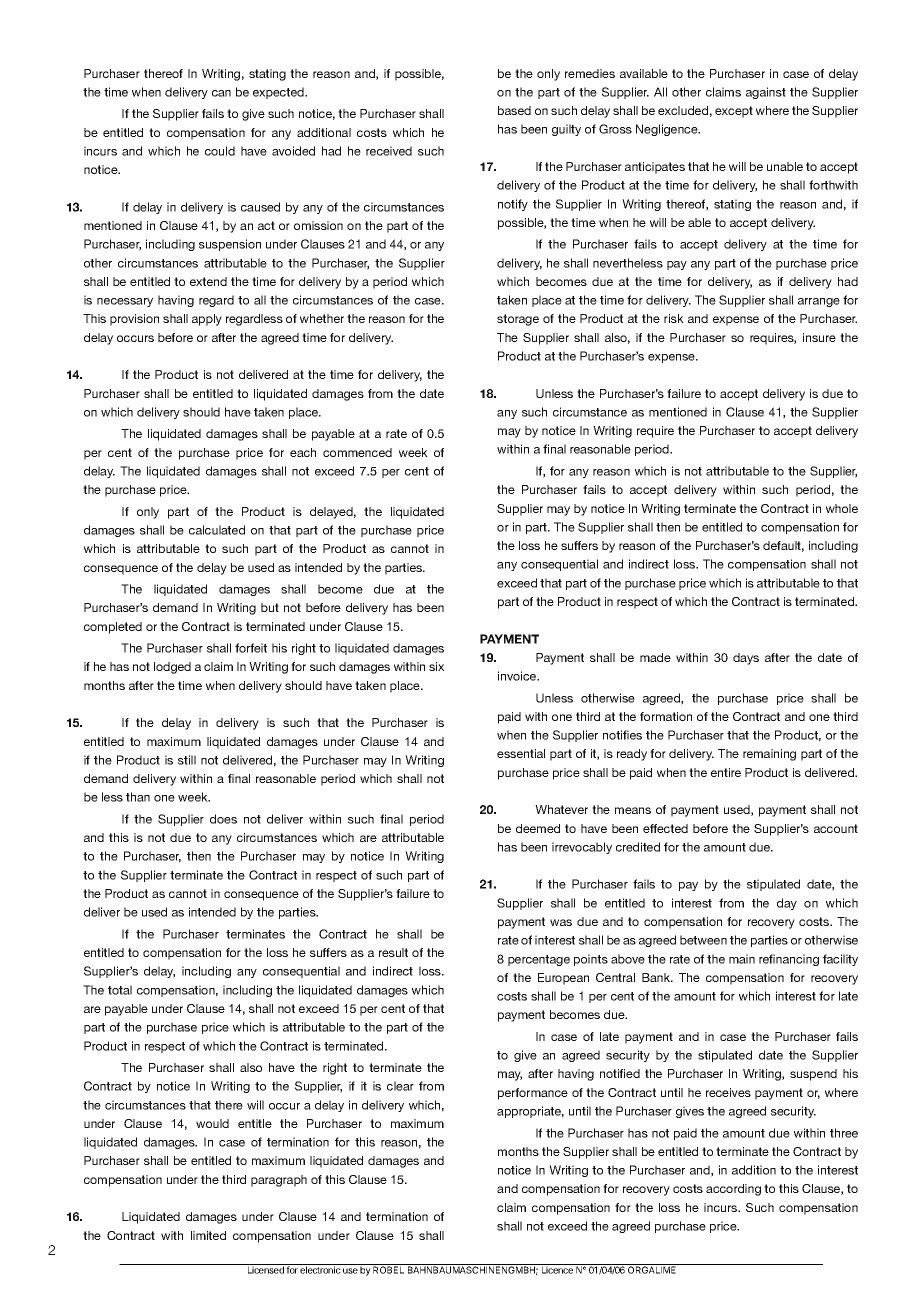 The width and height of the screenshot is (924, 1308). Describe the element at coordinates (533, 1094) in the screenshot. I see `performance` at that location.
